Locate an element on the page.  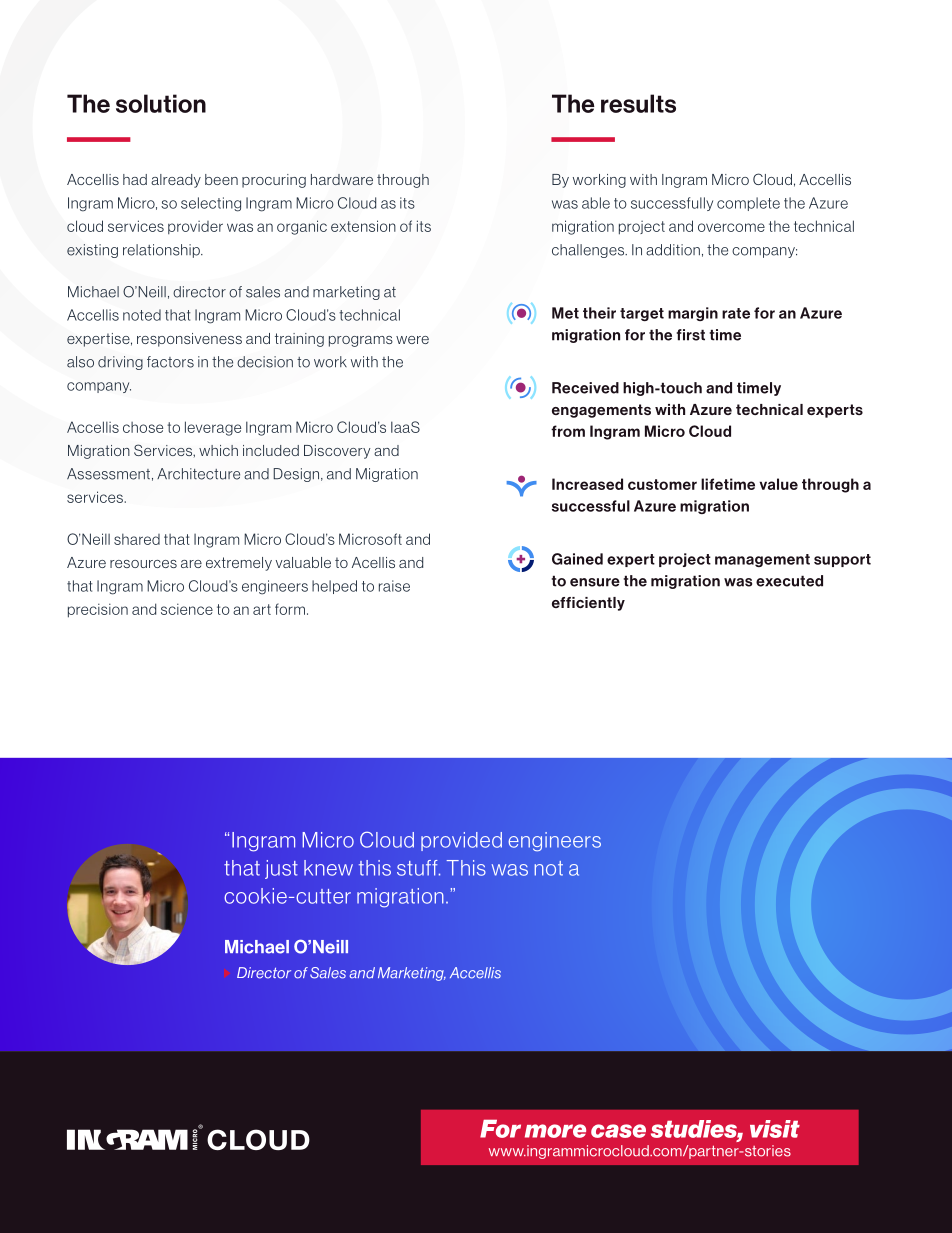
hardware is located at coordinates (342, 179).
